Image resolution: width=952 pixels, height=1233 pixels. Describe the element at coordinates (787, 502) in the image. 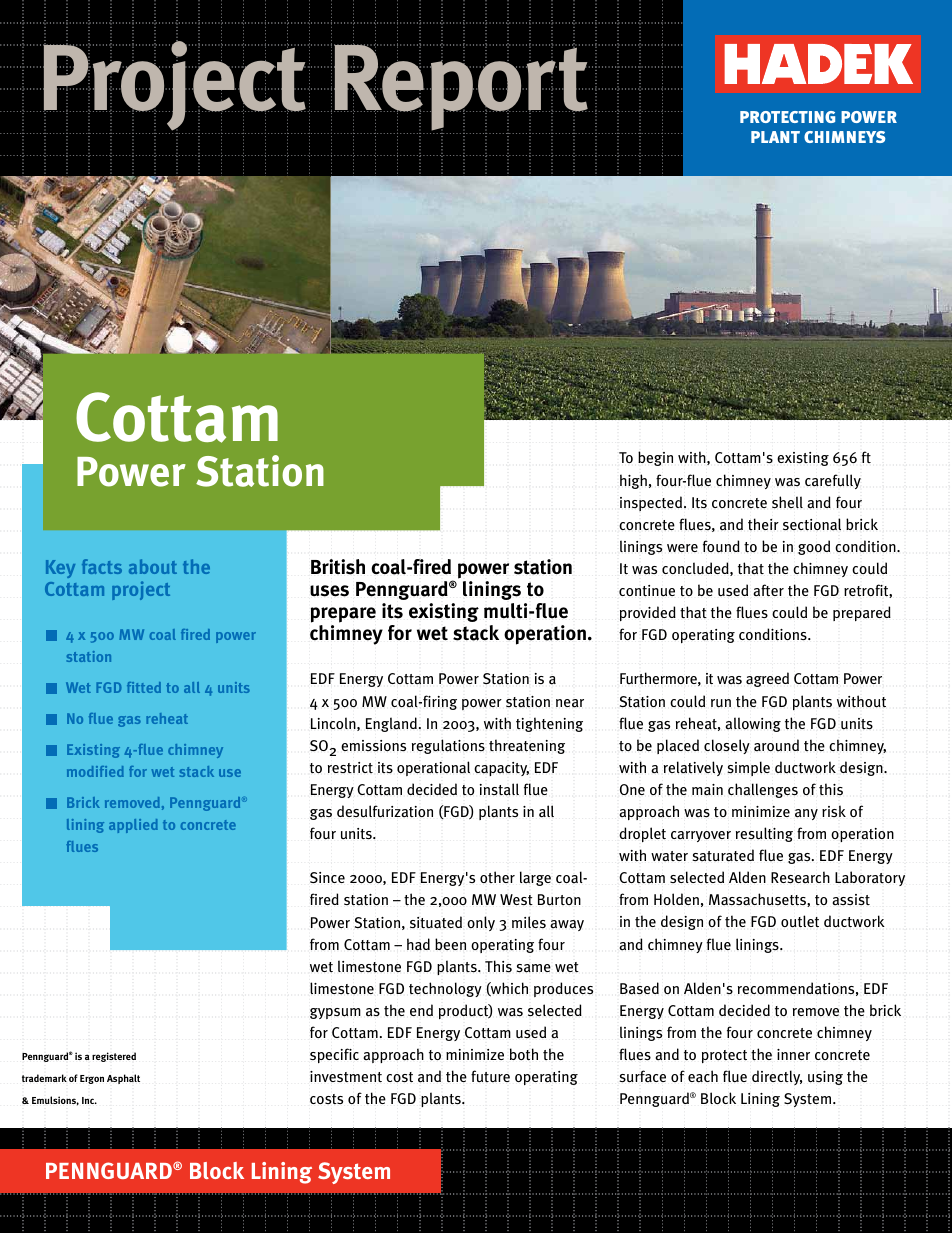

I see `shell` at that location.
